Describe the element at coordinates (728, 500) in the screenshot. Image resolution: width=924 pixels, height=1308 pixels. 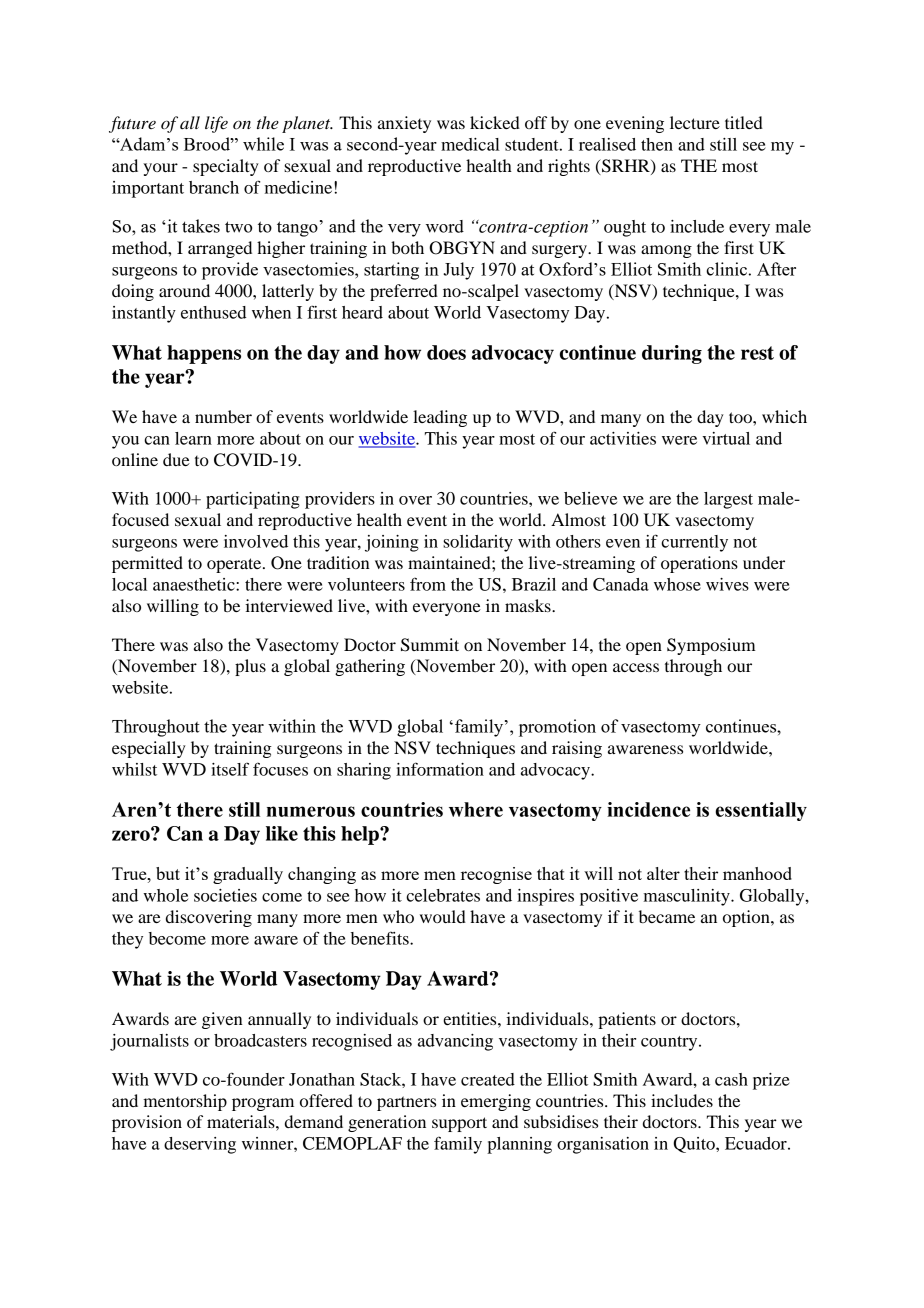
I see `largest` at that location.
